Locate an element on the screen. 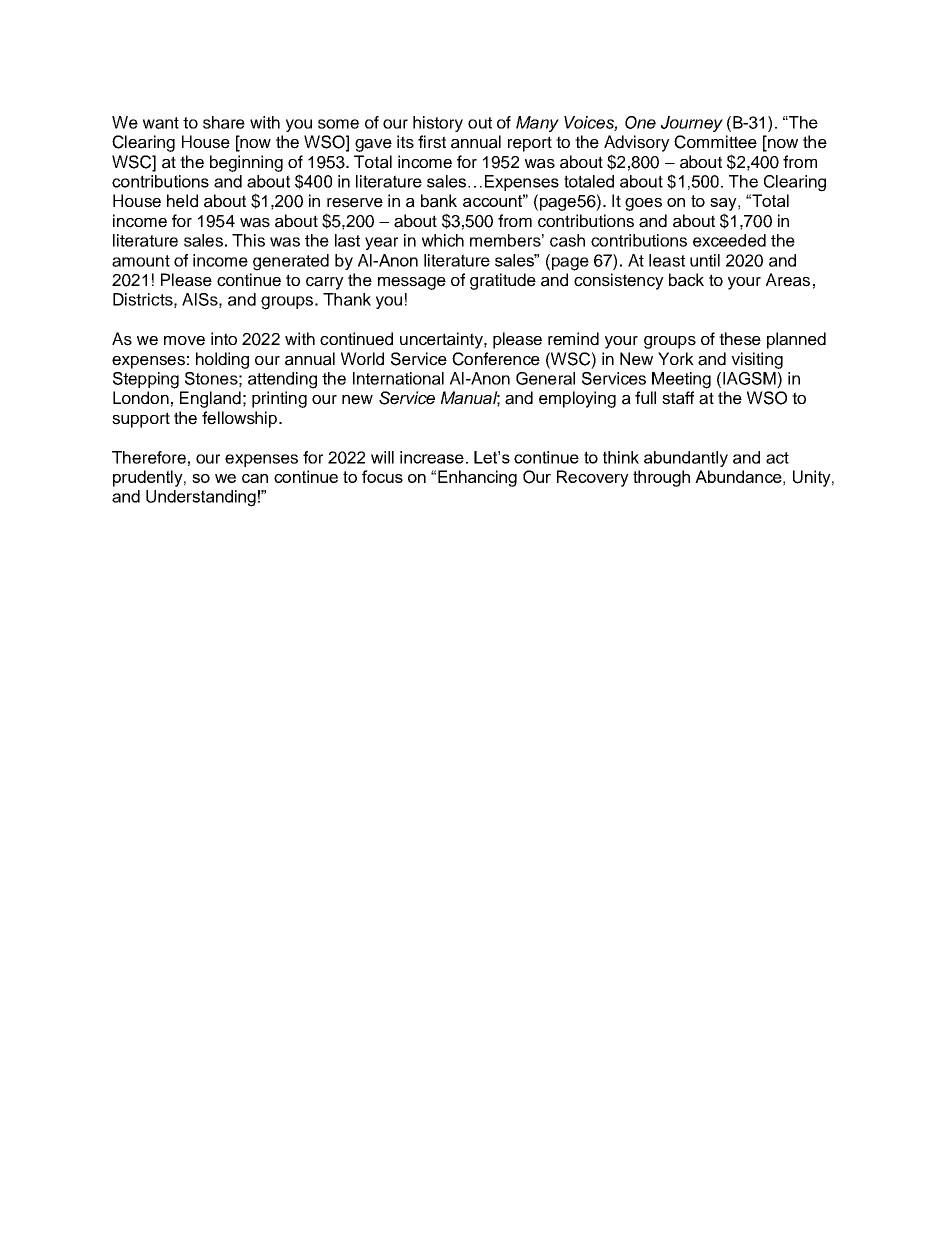 The height and width of the screenshot is (1233, 952). Committee is located at coordinates (715, 142).
